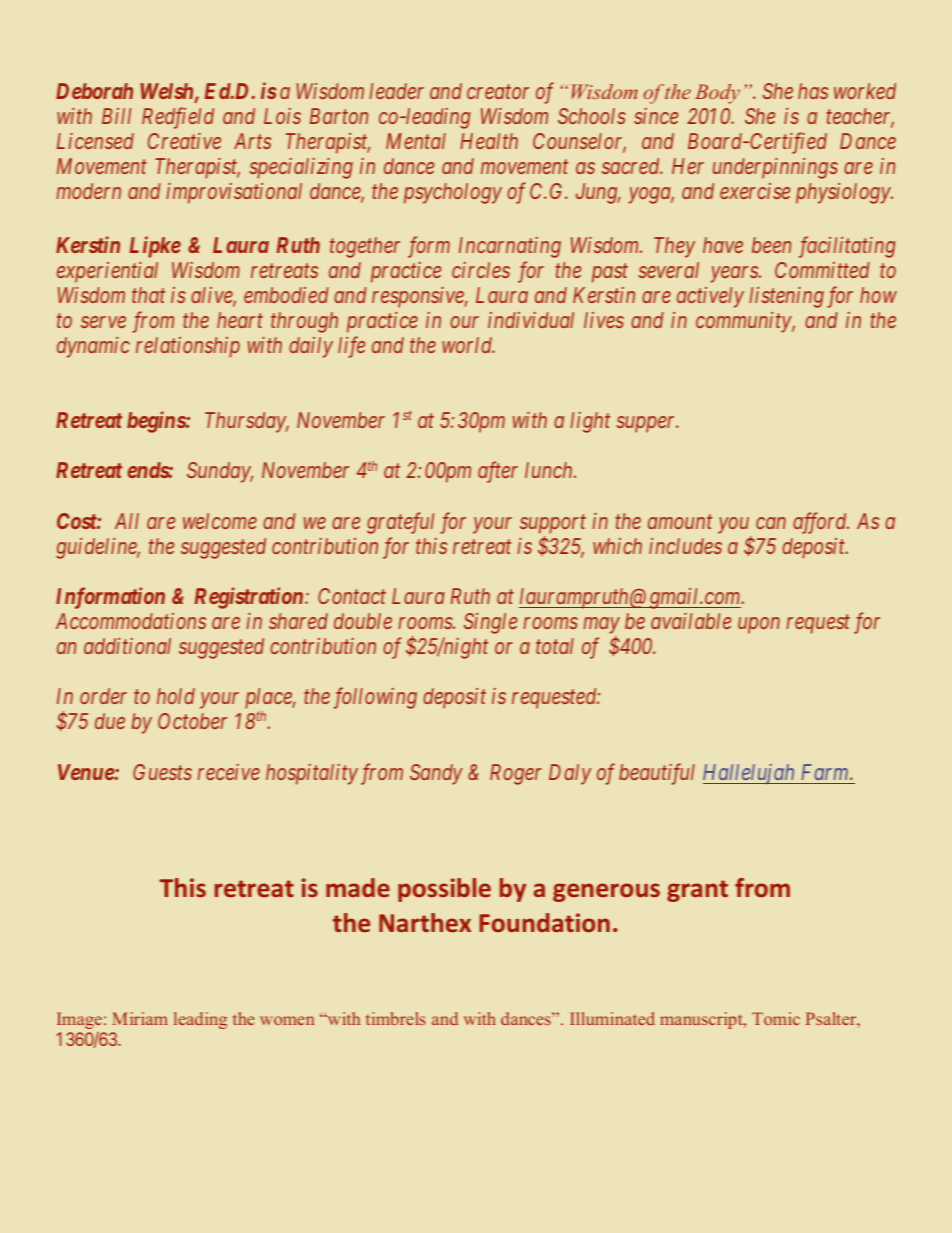 This screenshot has height=1233, width=952. I want to click on Redfield, so click(178, 118).
